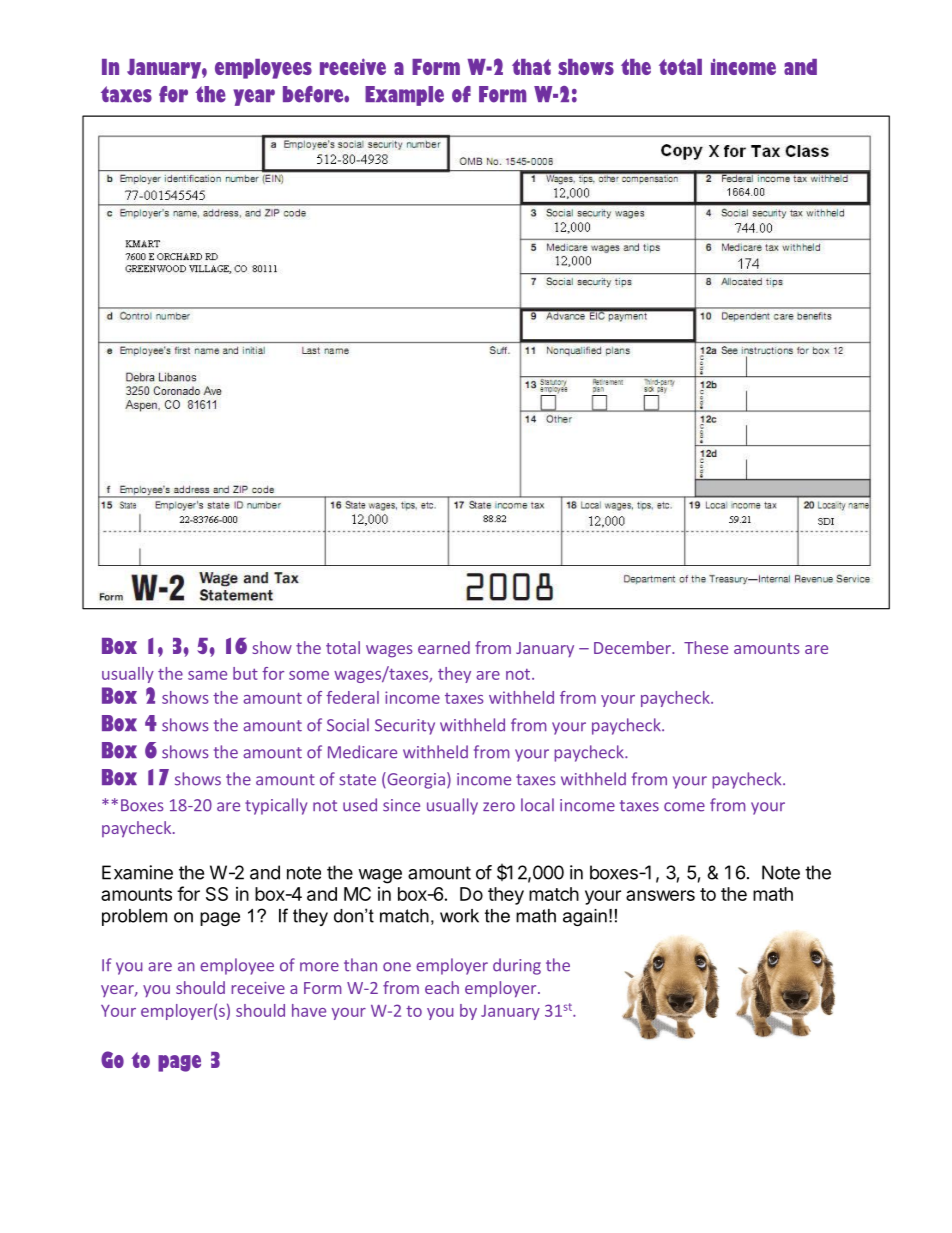 Image resolution: width=952 pixels, height=1233 pixels. Describe the element at coordinates (444, 647) in the image. I see `earned` at that location.
